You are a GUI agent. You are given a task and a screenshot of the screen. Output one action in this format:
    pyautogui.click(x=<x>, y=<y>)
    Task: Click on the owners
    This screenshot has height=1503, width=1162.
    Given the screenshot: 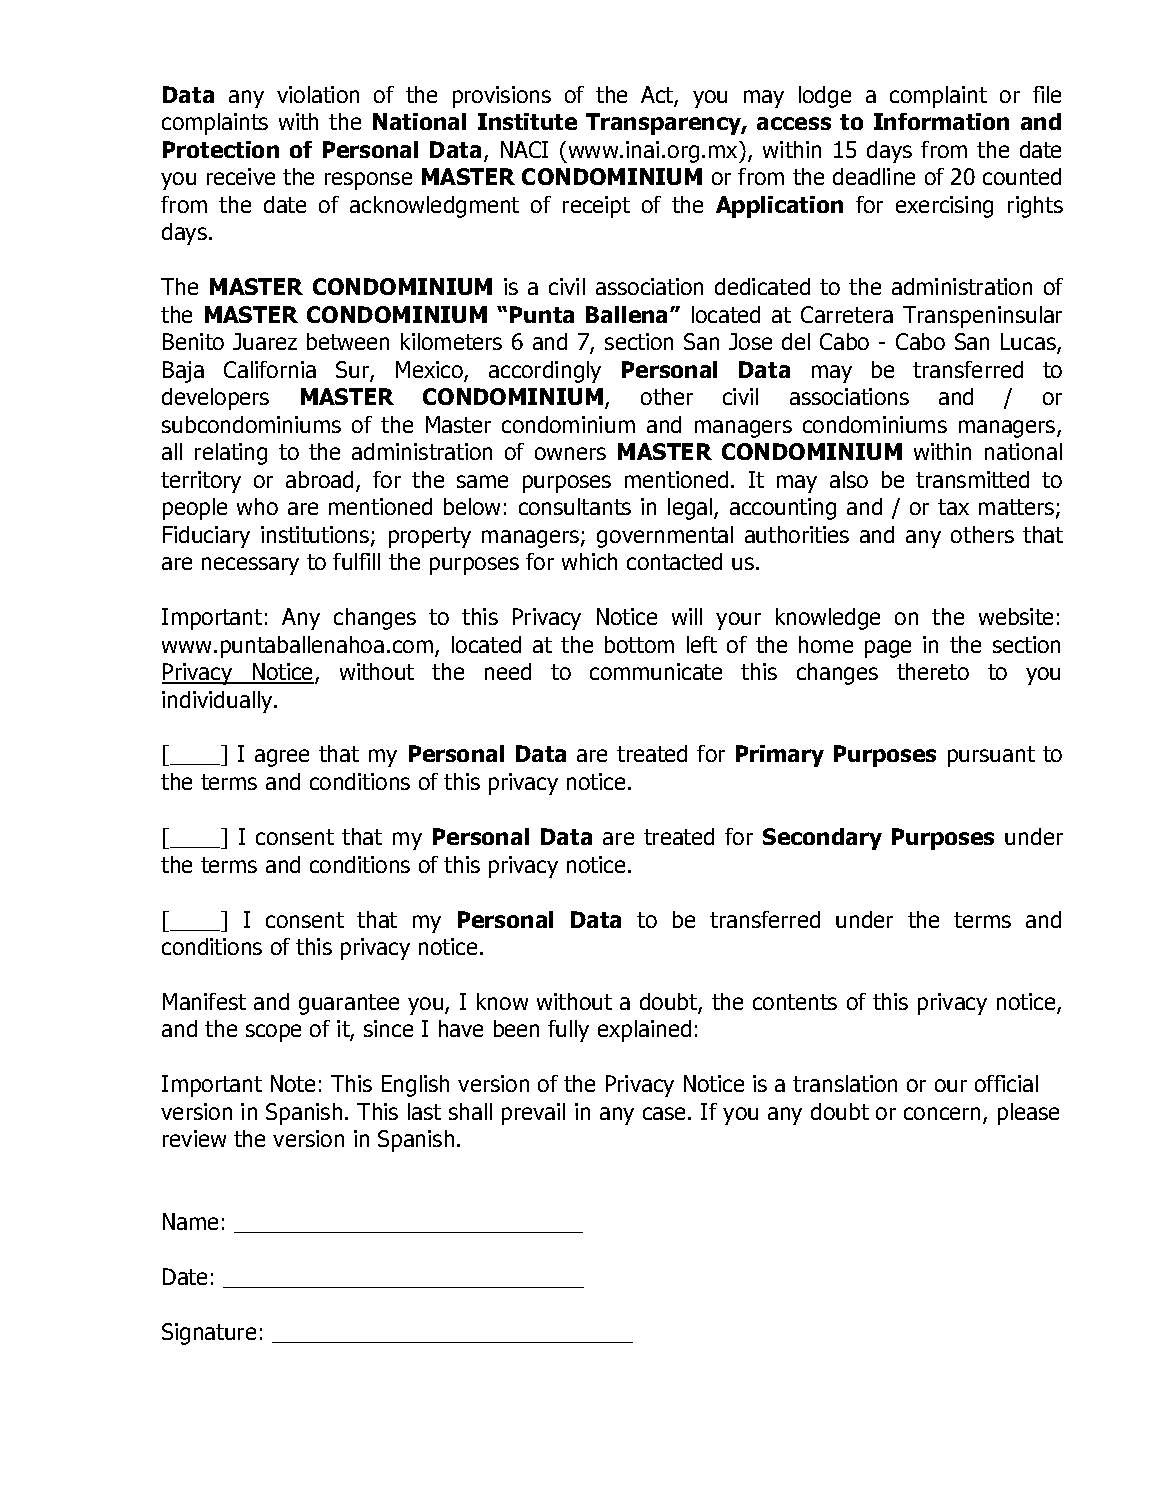 What is the action you would take?
    pyautogui.click(x=570, y=453)
